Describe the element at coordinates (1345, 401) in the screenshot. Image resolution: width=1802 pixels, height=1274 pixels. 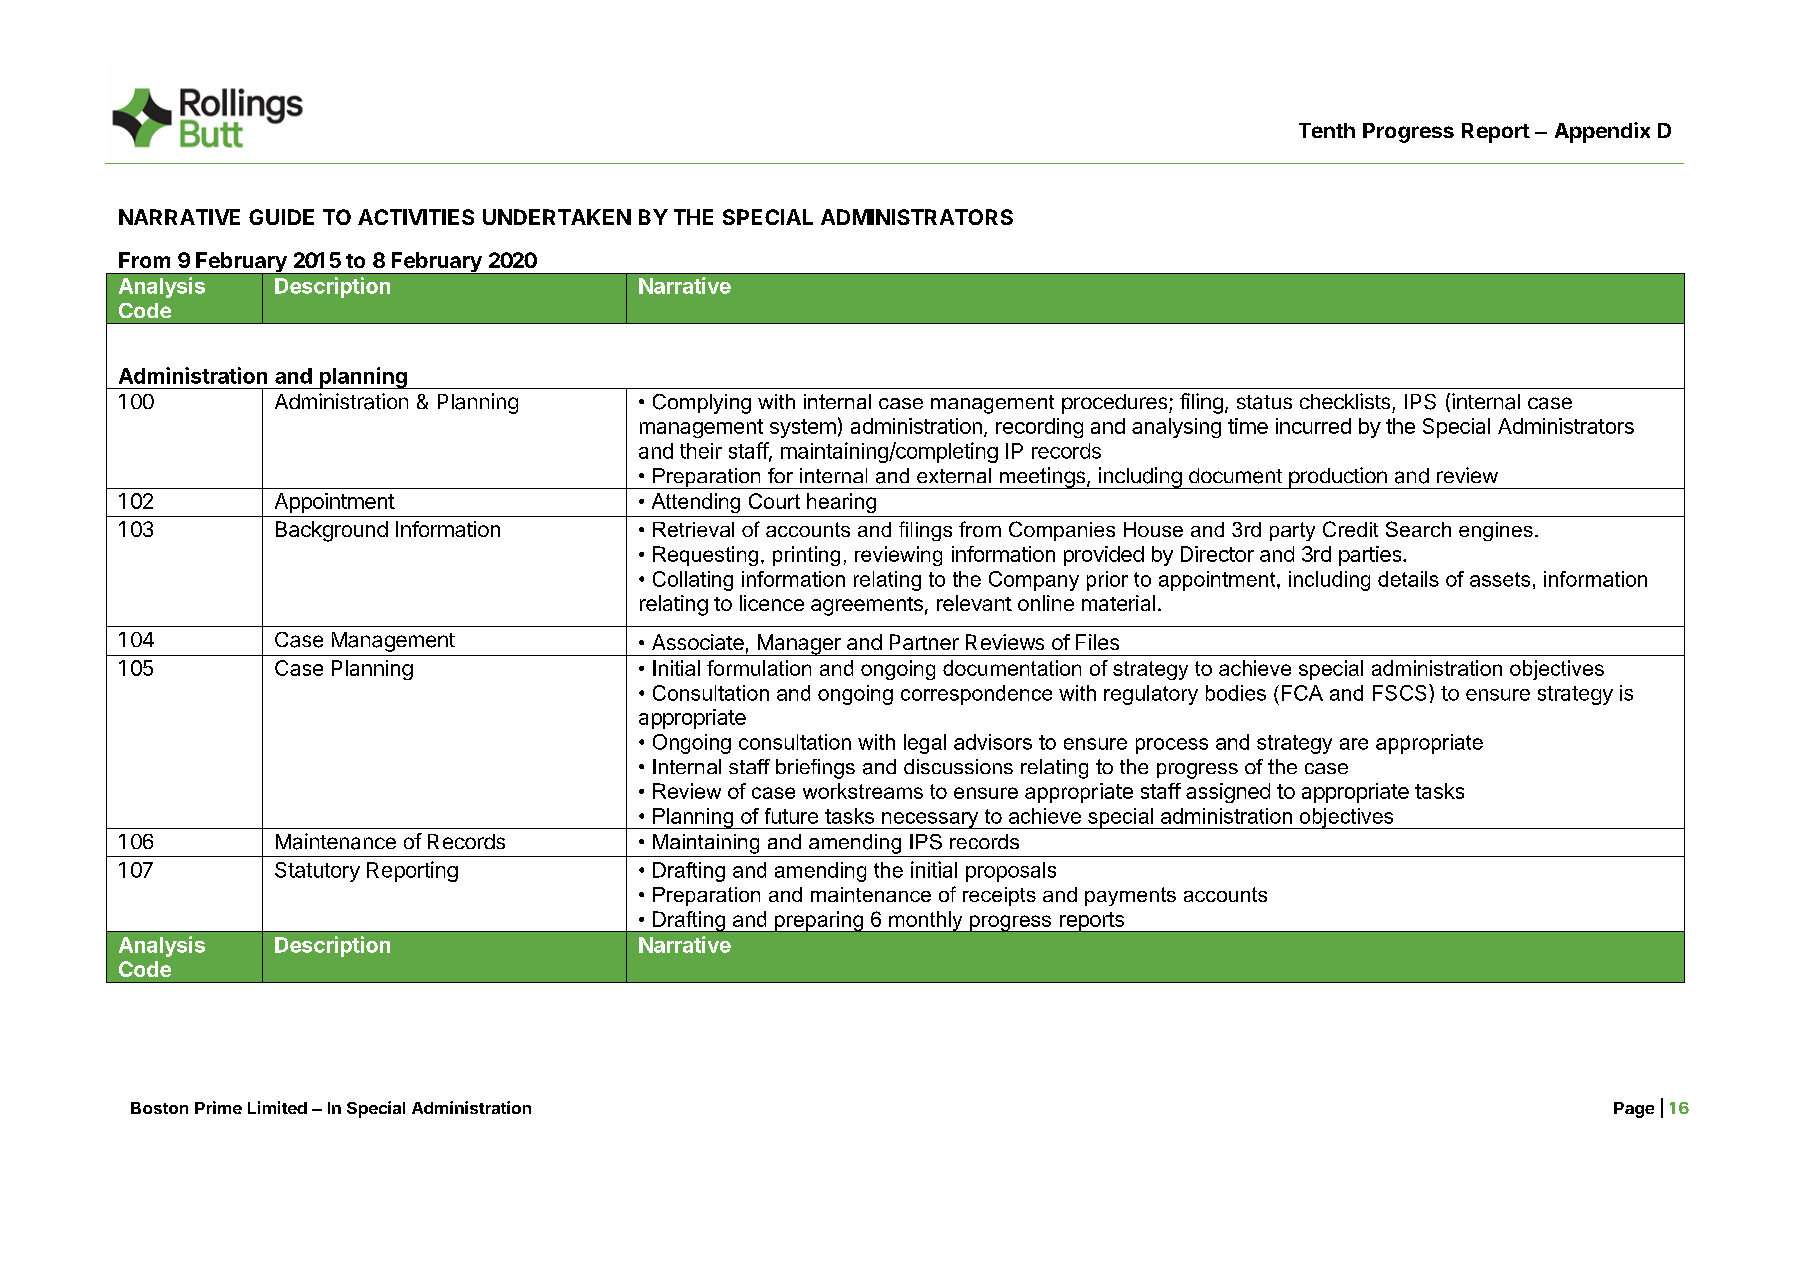
I see `checklists` at that location.
